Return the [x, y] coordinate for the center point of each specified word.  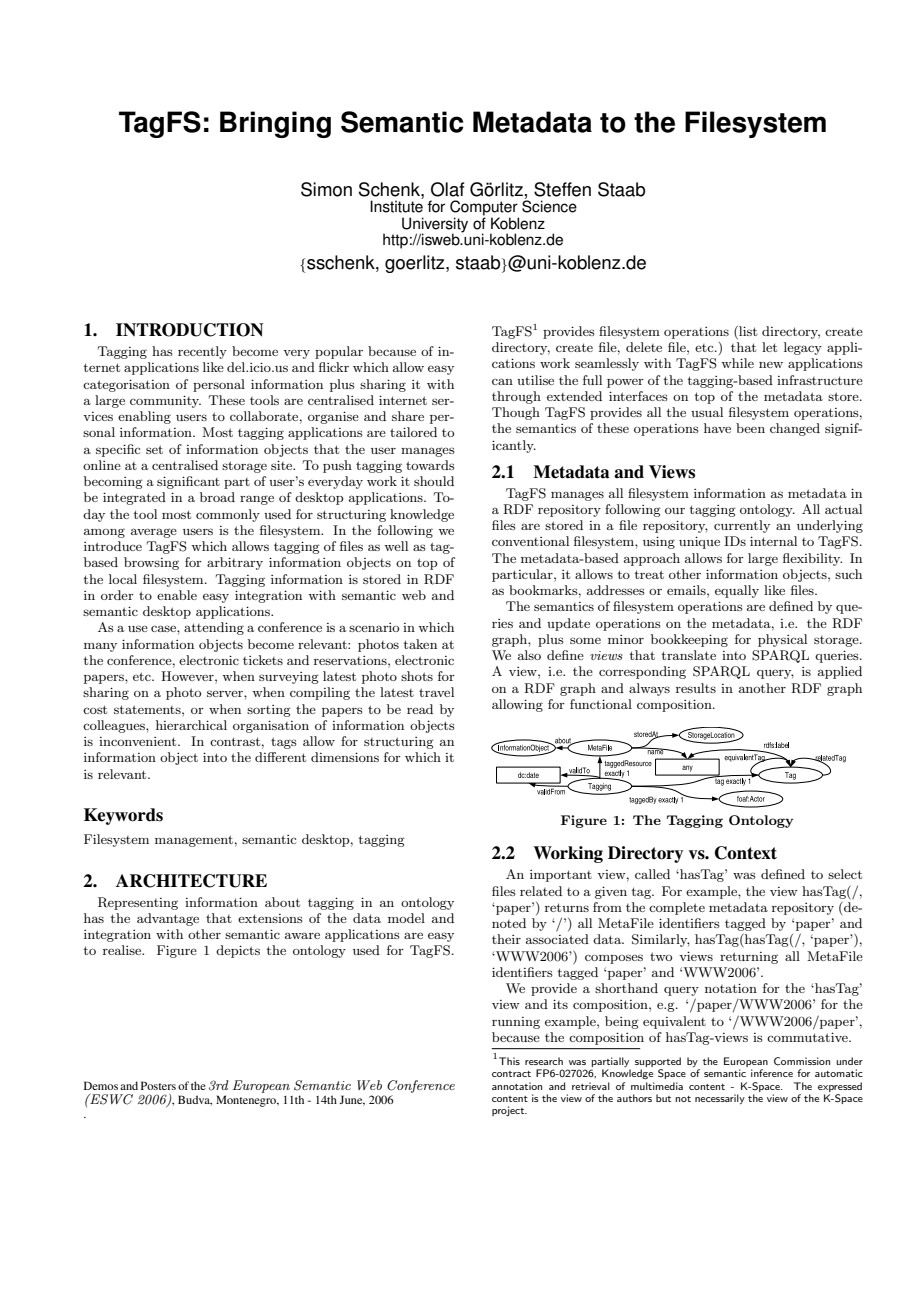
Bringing [275, 124]
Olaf [447, 189]
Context [746, 853]
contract [511, 1074]
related [541, 891]
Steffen [562, 189]
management [194, 841]
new [771, 365]
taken [420, 644]
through [516, 397]
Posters [158, 1085]
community [165, 401]
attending [214, 628]
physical [782, 640]
